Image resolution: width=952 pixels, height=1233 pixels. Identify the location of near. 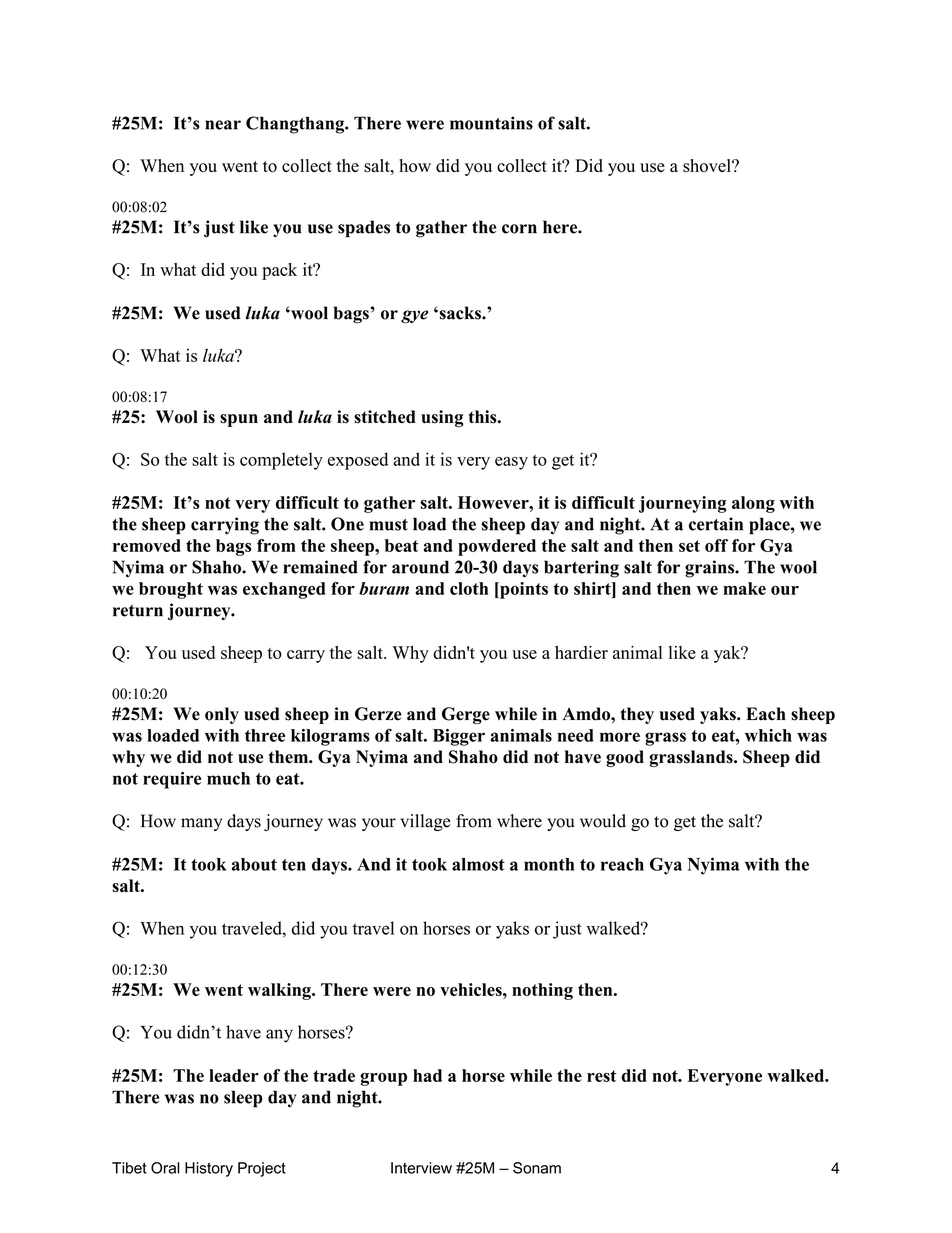
(223, 125).
